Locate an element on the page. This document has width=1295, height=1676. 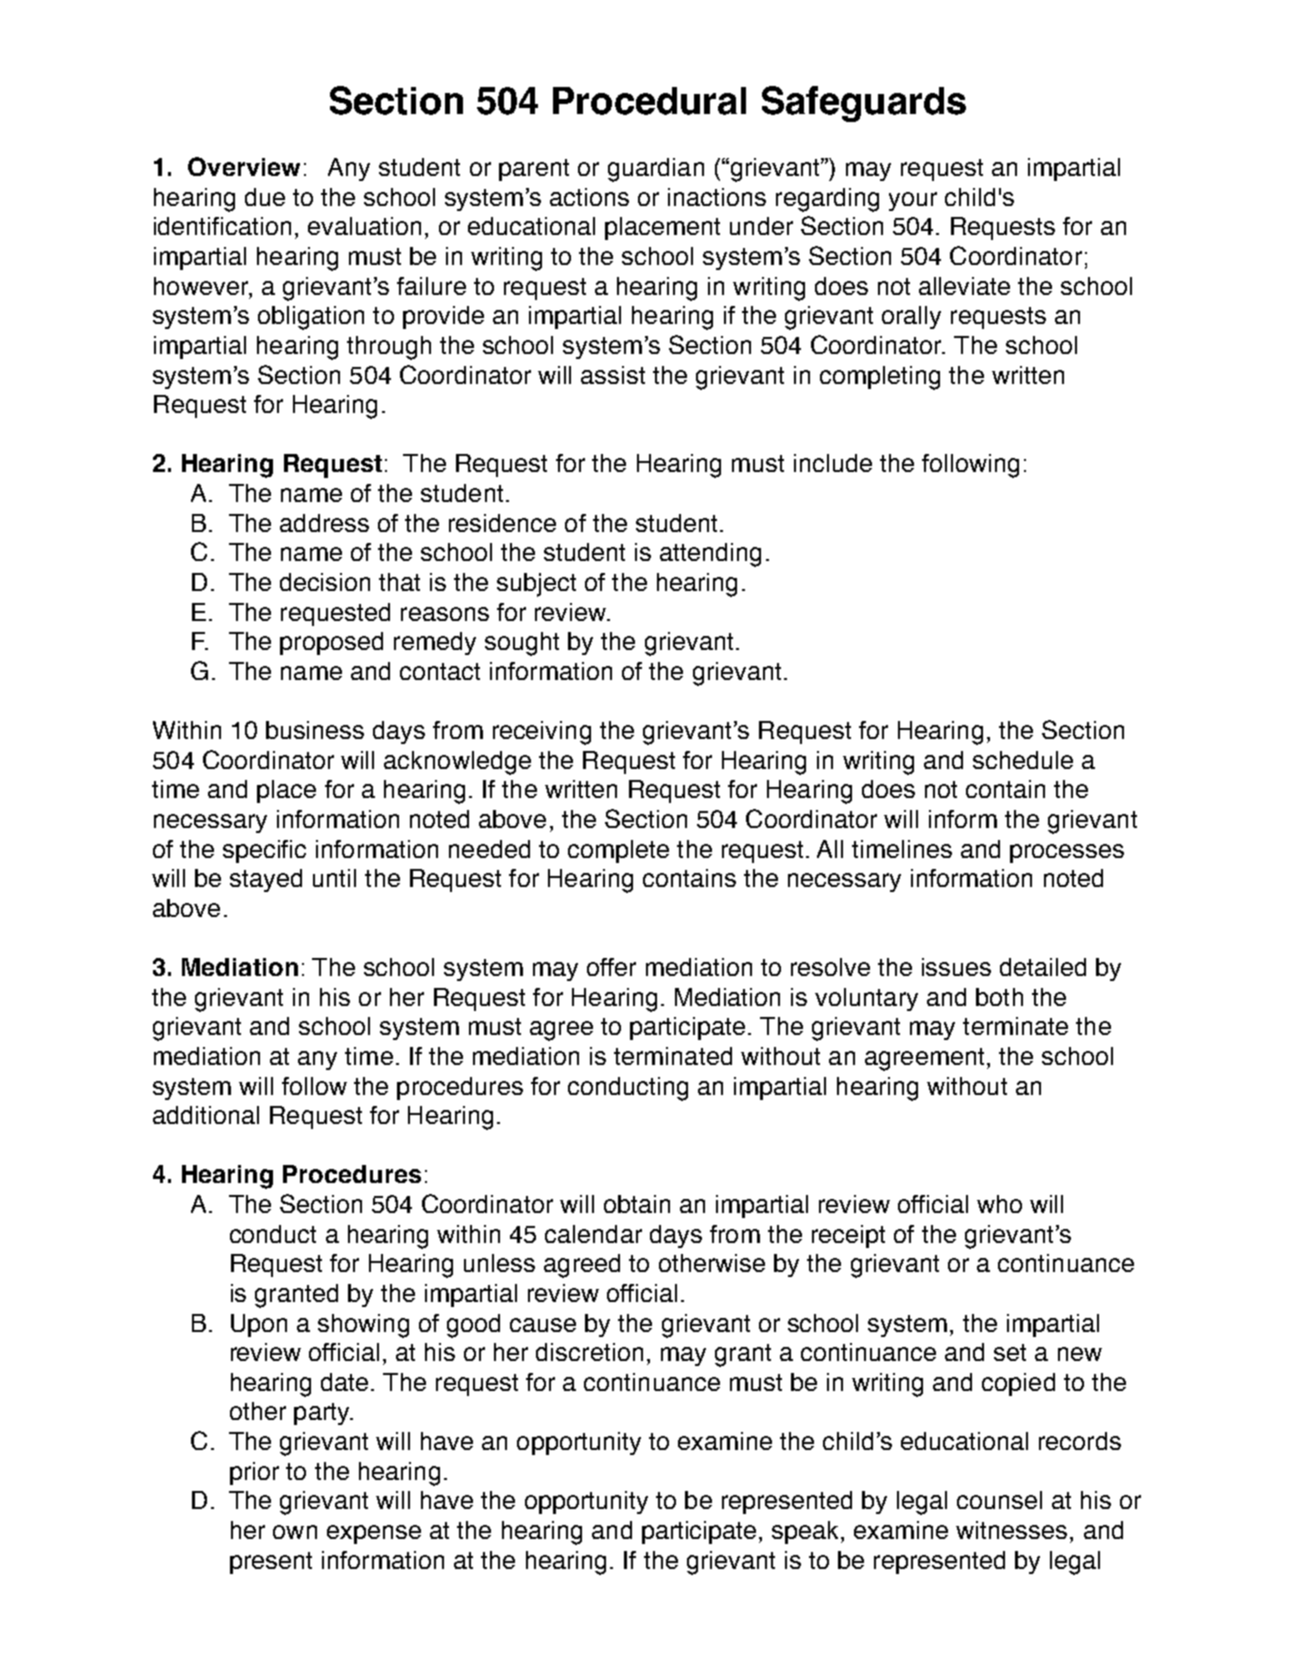
your is located at coordinates (913, 201).
